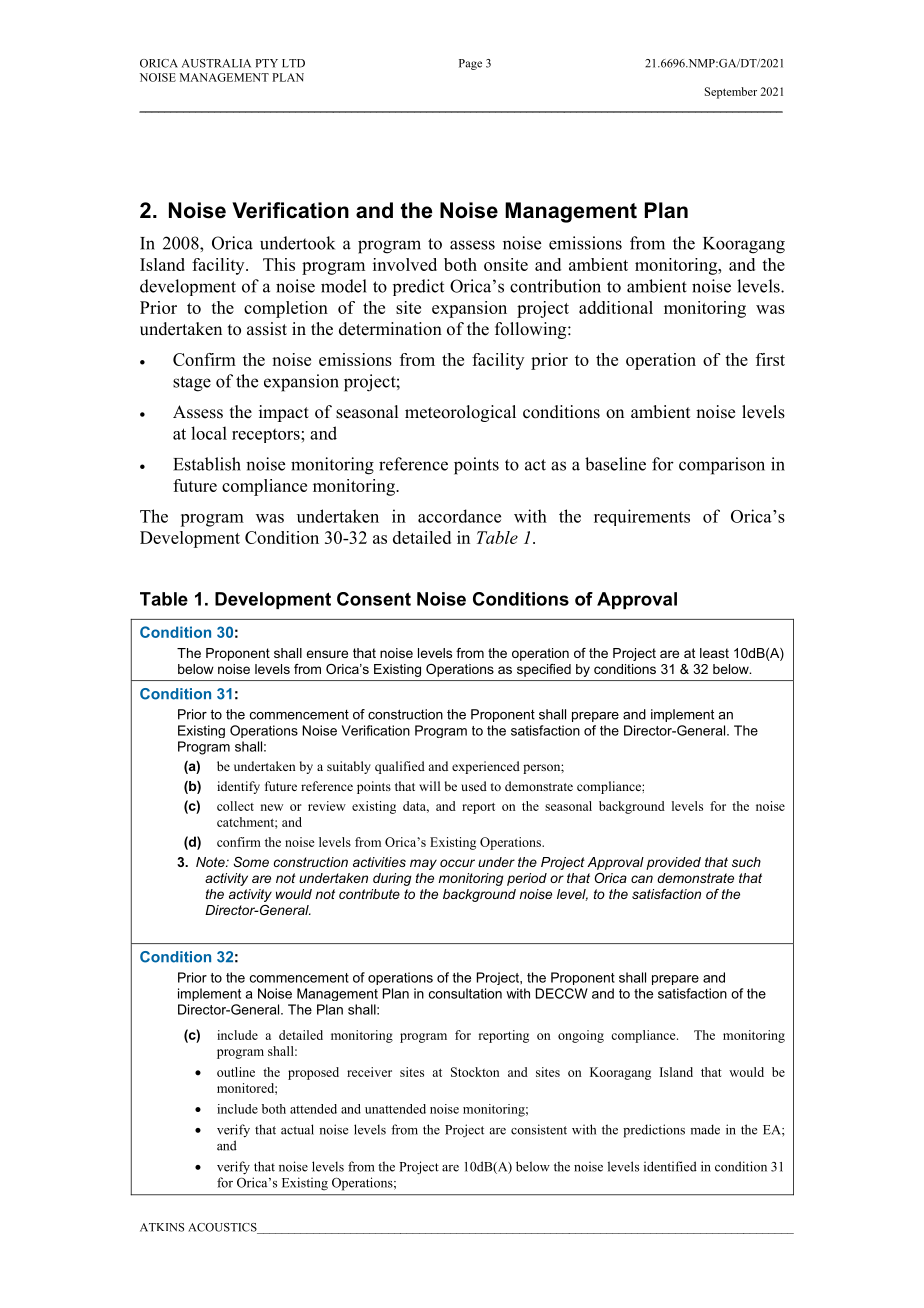  I want to click on September, so click(731, 93).
